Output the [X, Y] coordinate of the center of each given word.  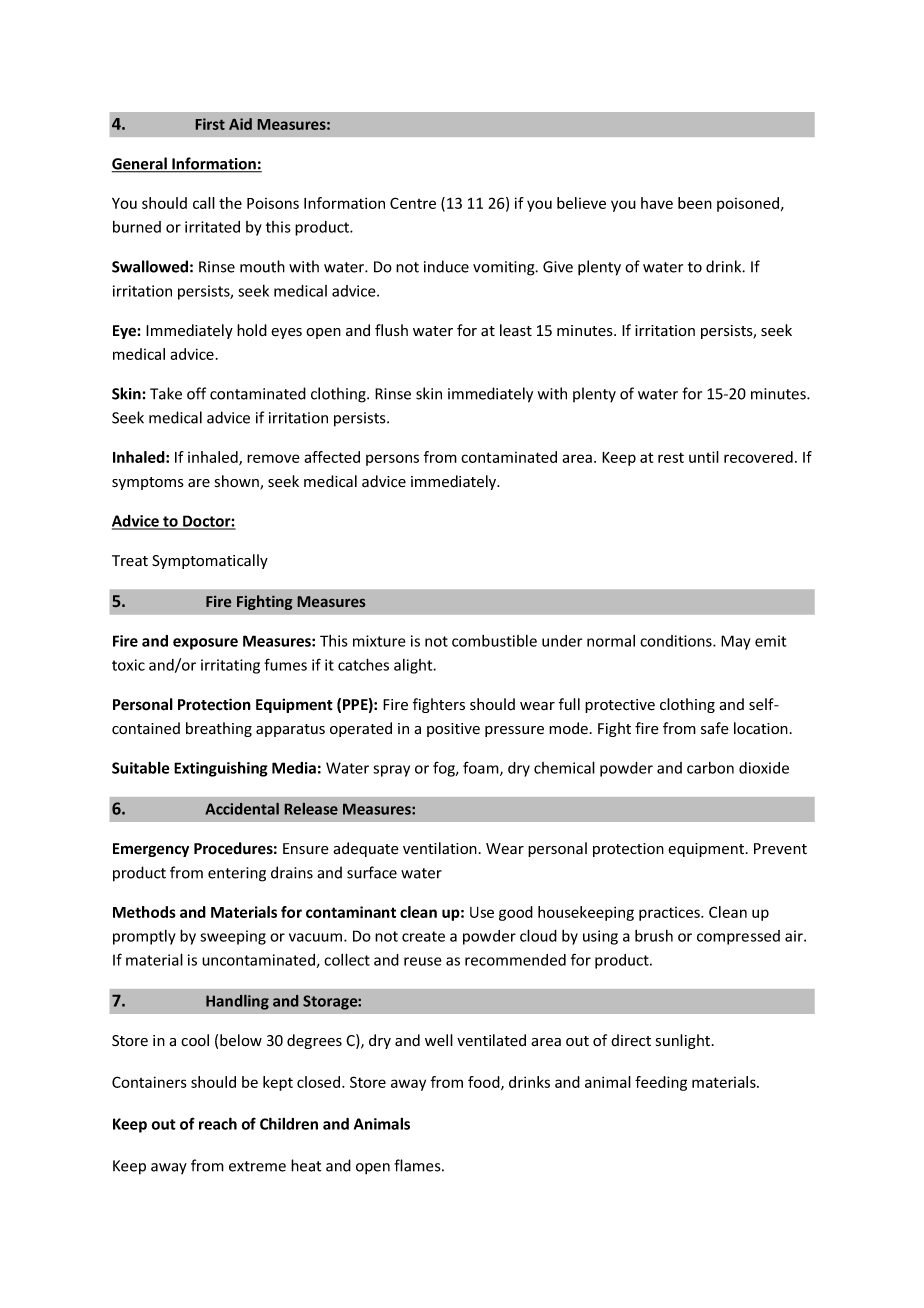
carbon [710, 768]
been [695, 203]
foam [482, 769]
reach [218, 1123]
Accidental [242, 809]
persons [392, 460]
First [210, 124]
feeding [661, 1083]
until [704, 457]
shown [238, 482]
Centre [413, 203]
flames [418, 1165]
